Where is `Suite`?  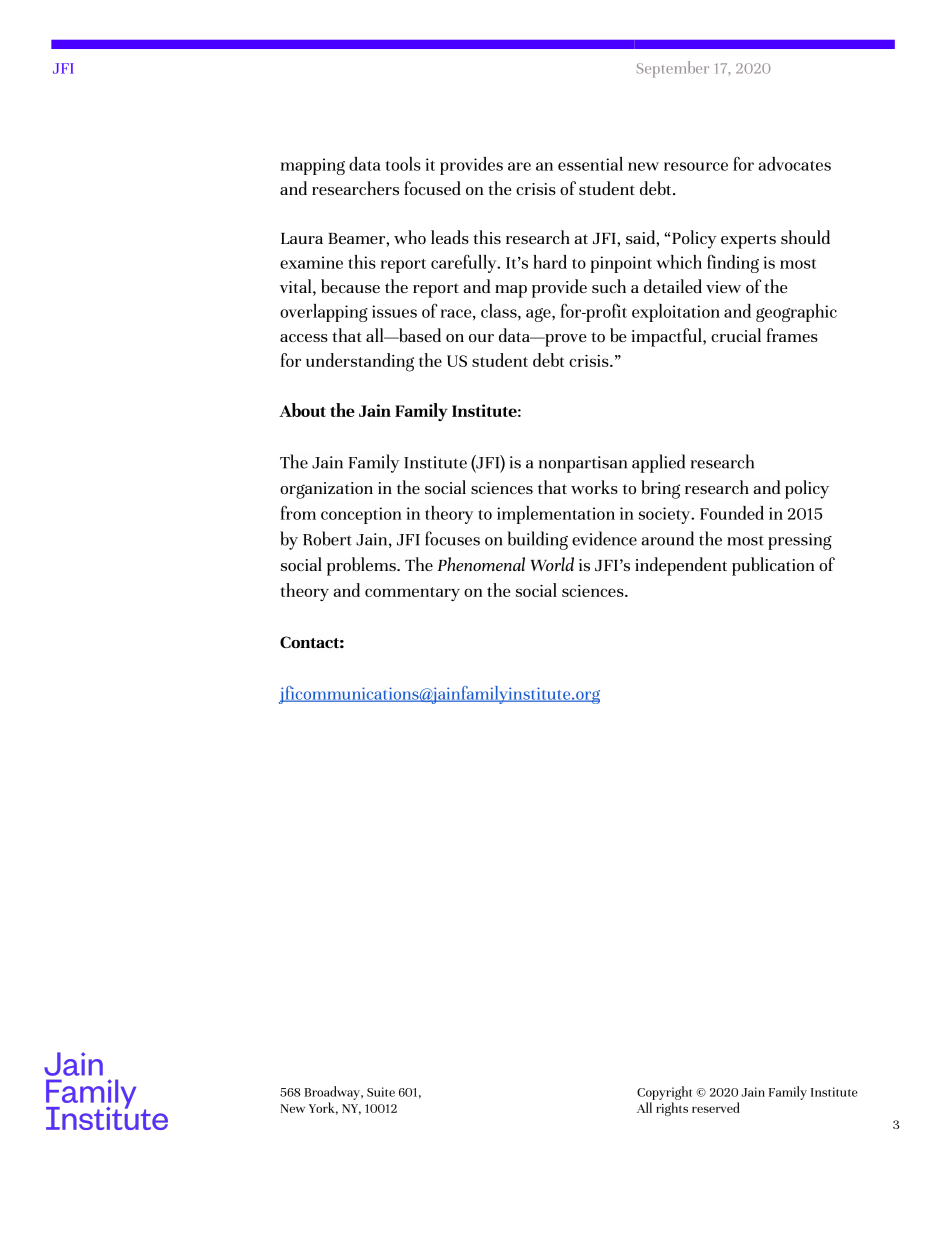
Suite is located at coordinates (381, 1092).
